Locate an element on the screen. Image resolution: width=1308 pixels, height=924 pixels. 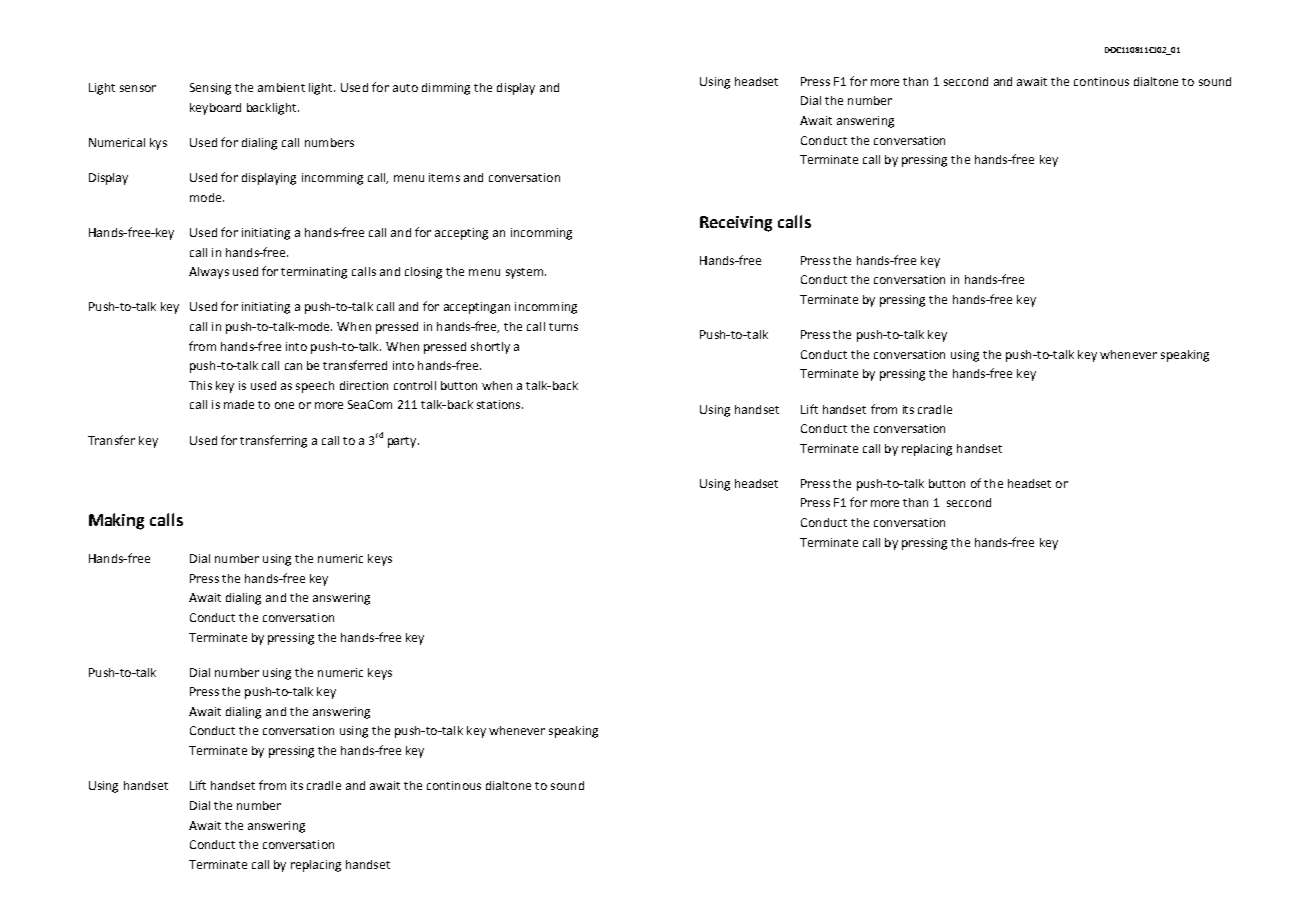
party is located at coordinates (403, 442).
